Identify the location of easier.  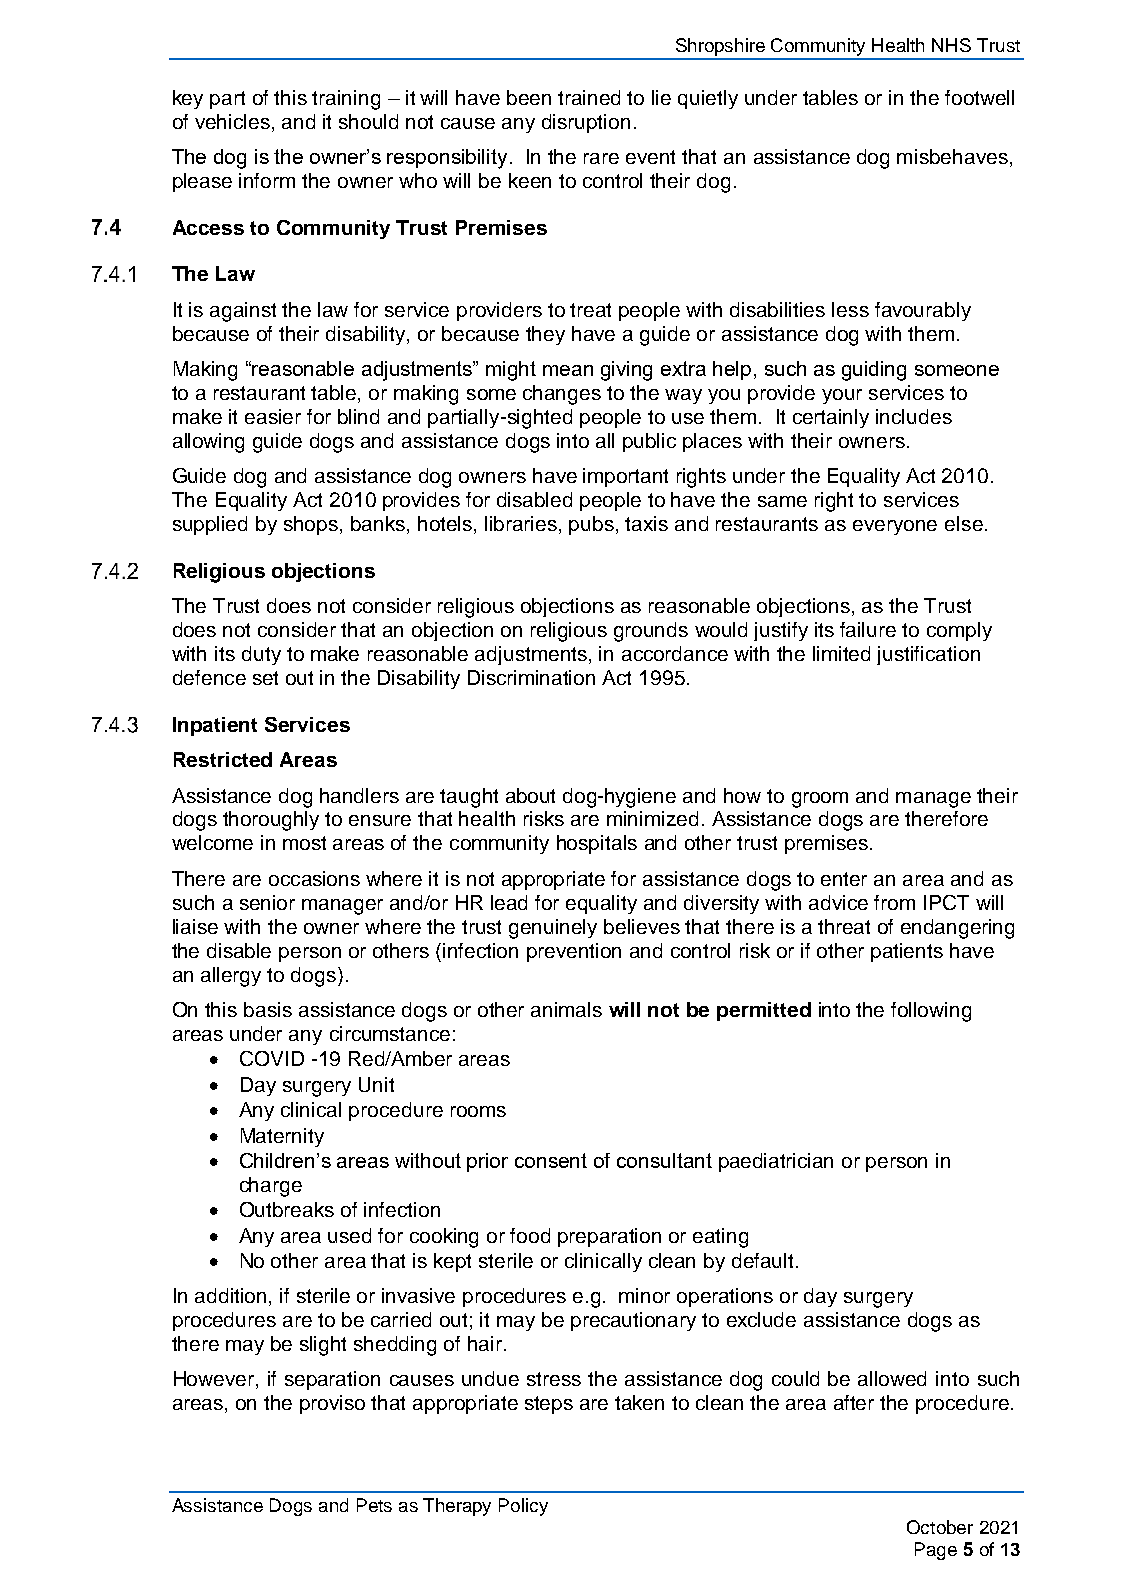
(273, 416).
